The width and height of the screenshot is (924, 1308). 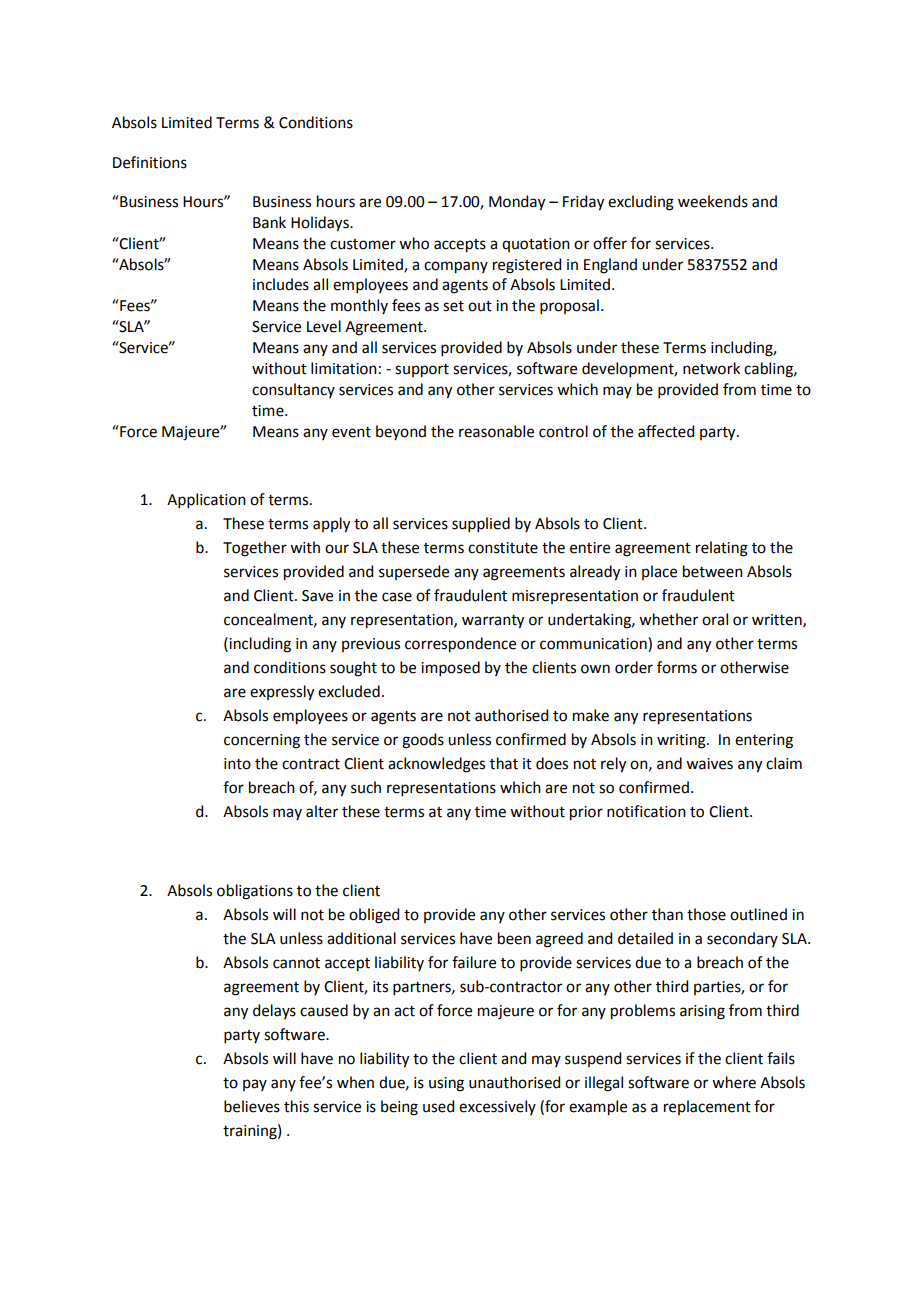 I want to click on Bank, so click(x=269, y=222).
